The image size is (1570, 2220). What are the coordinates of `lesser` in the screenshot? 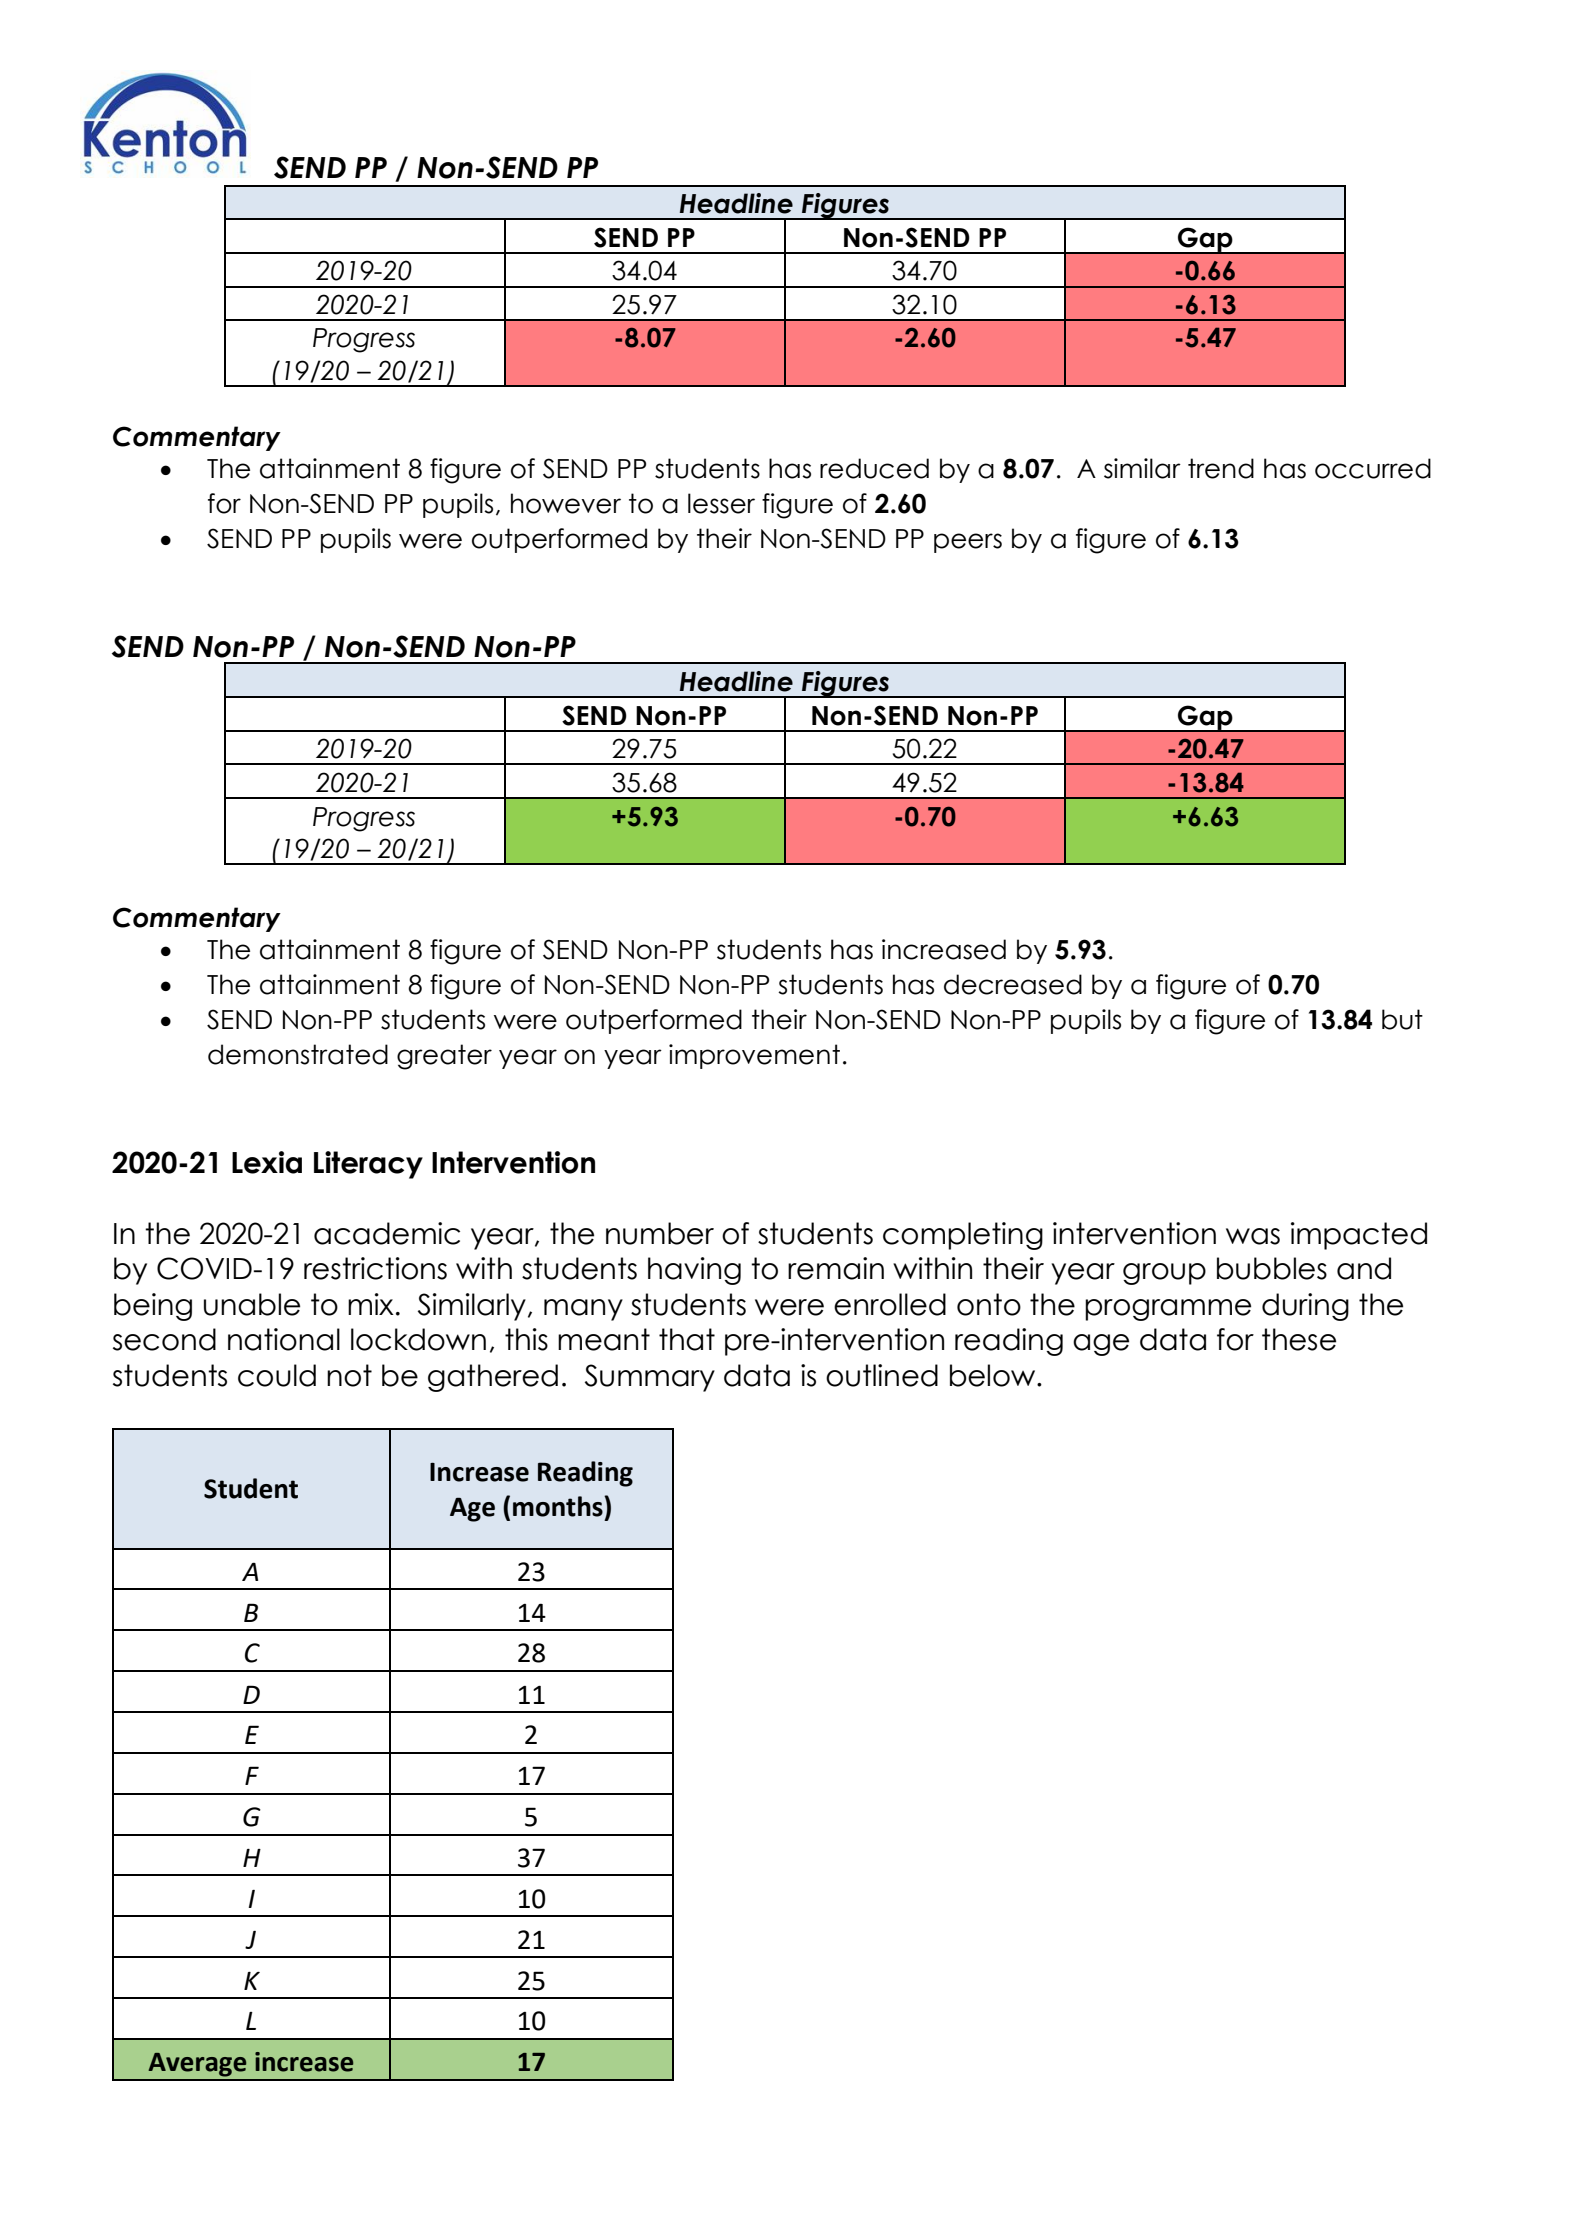 It's located at (721, 503).
